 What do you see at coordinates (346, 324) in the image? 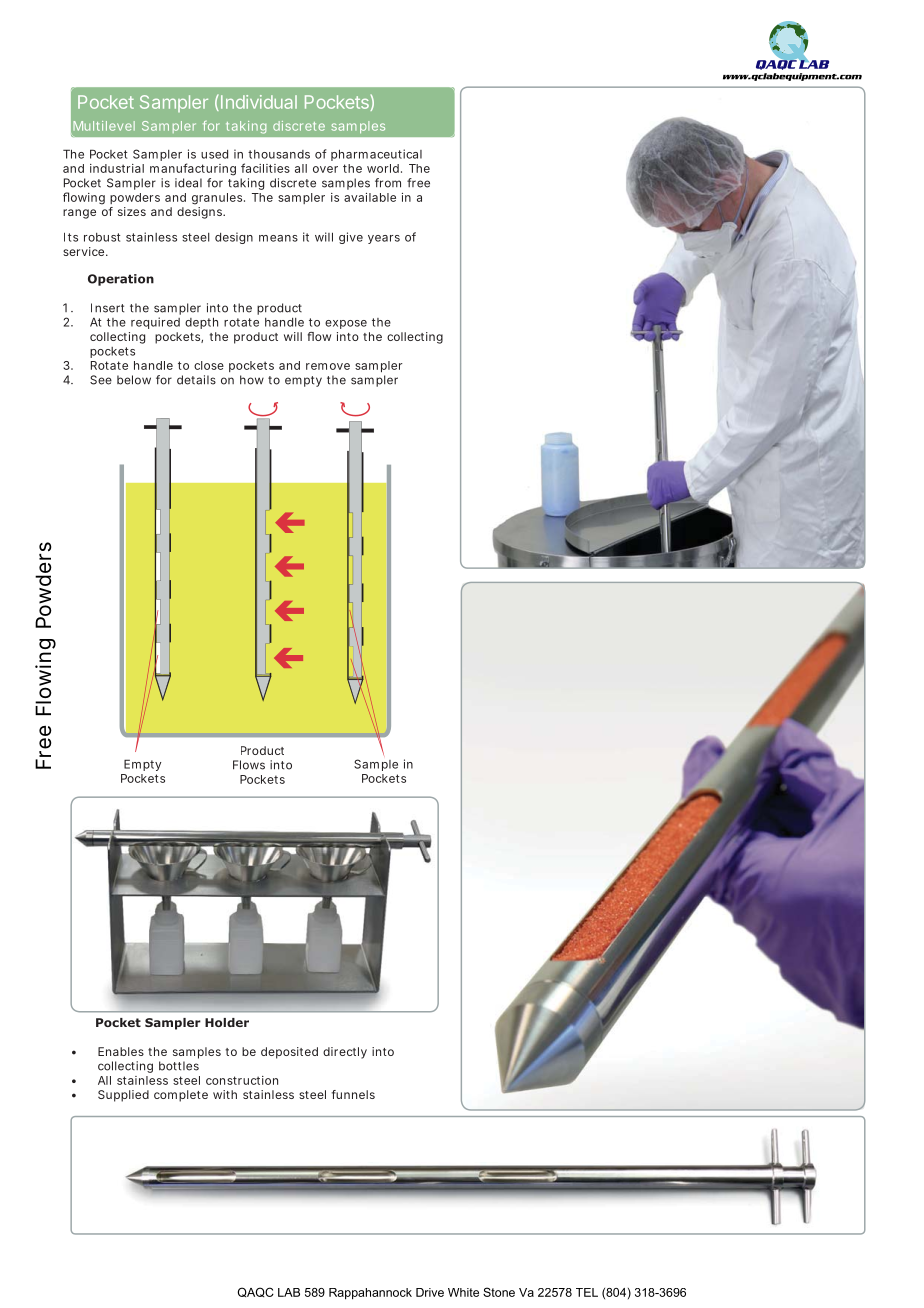
I see `expose` at bounding box center [346, 324].
